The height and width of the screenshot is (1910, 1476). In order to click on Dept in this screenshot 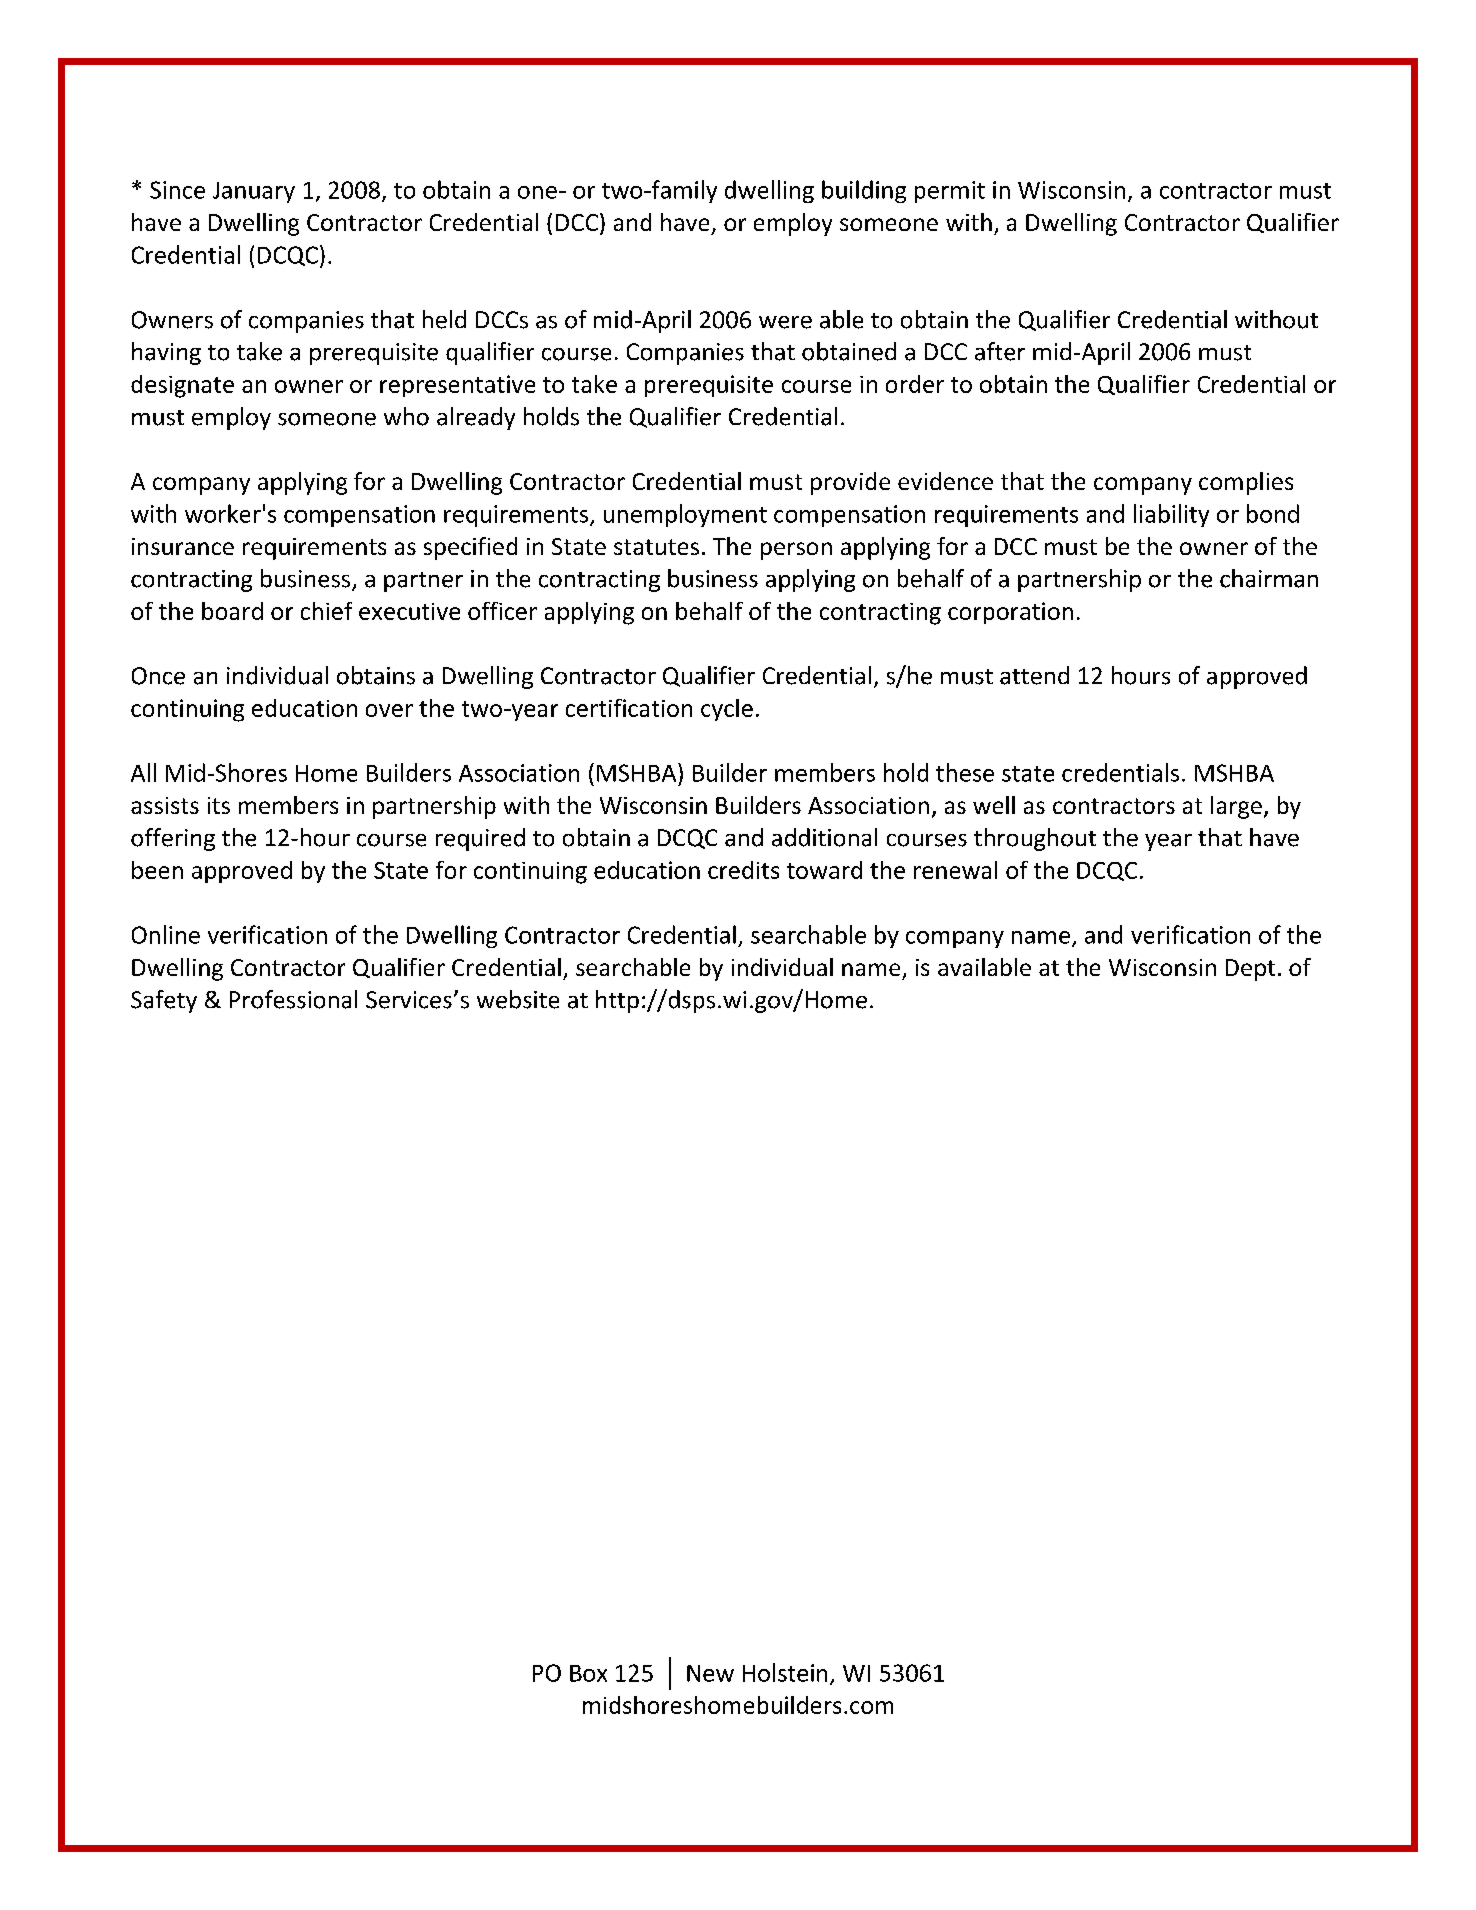, I will do `click(1250, 970)`.
